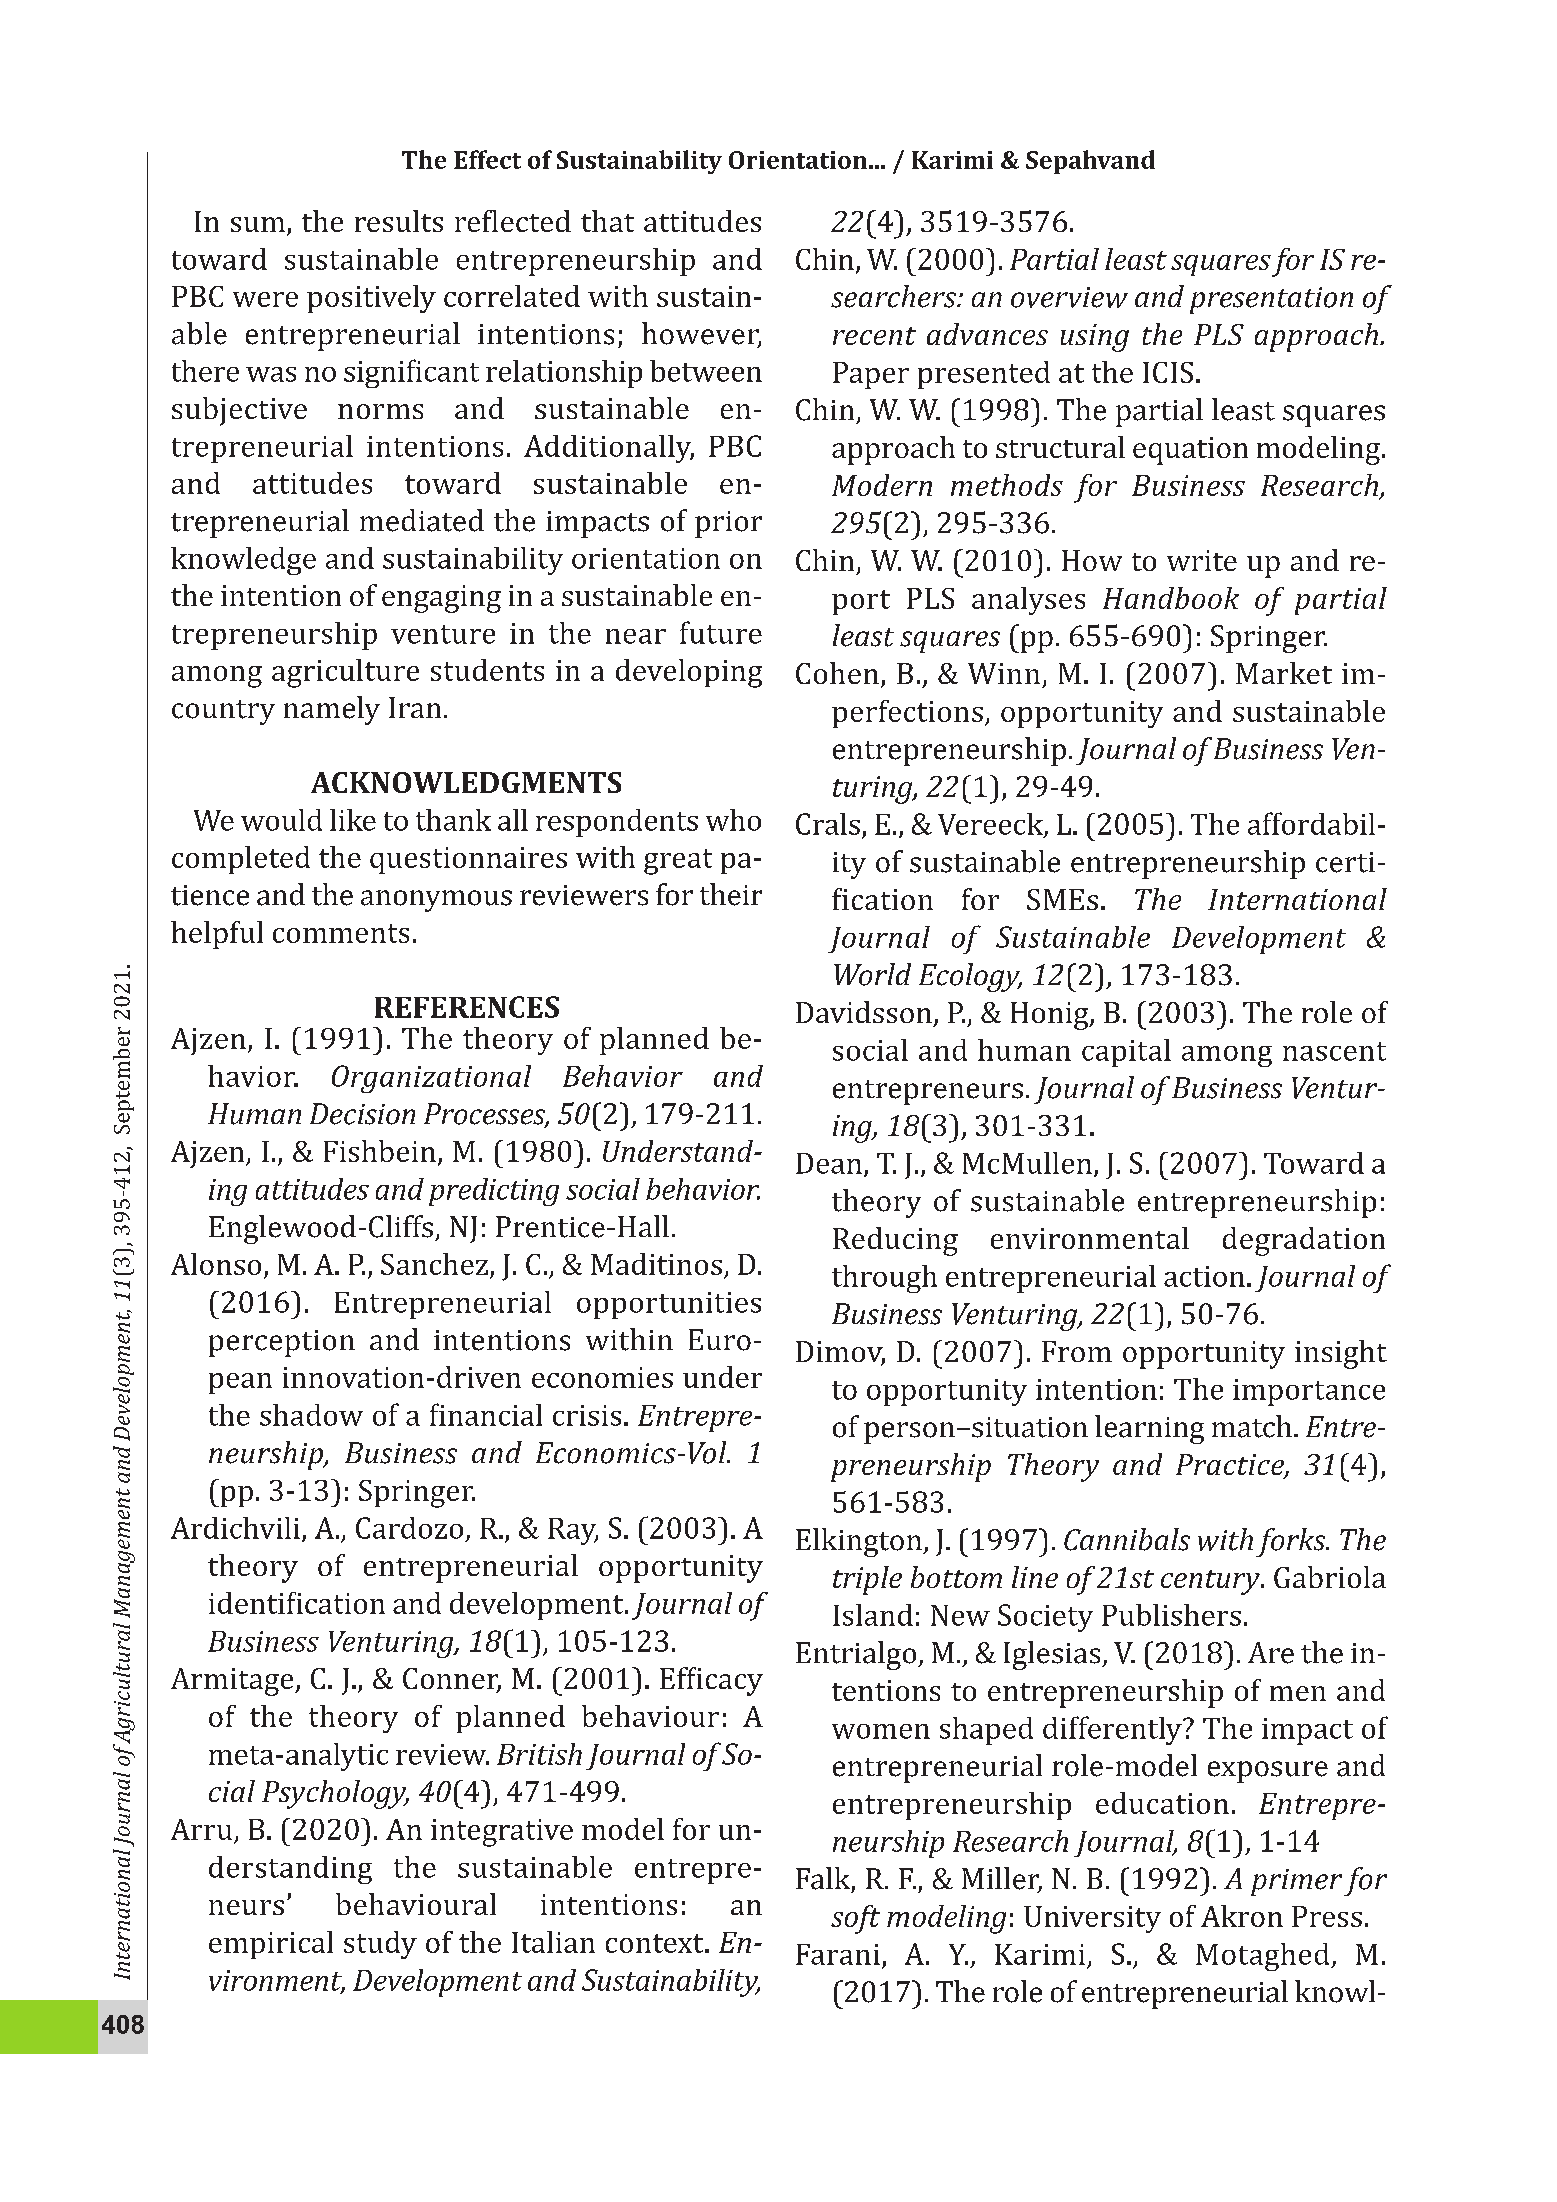 This page has width=1557, height=2202. I want to click on World, so click(872, 974).
